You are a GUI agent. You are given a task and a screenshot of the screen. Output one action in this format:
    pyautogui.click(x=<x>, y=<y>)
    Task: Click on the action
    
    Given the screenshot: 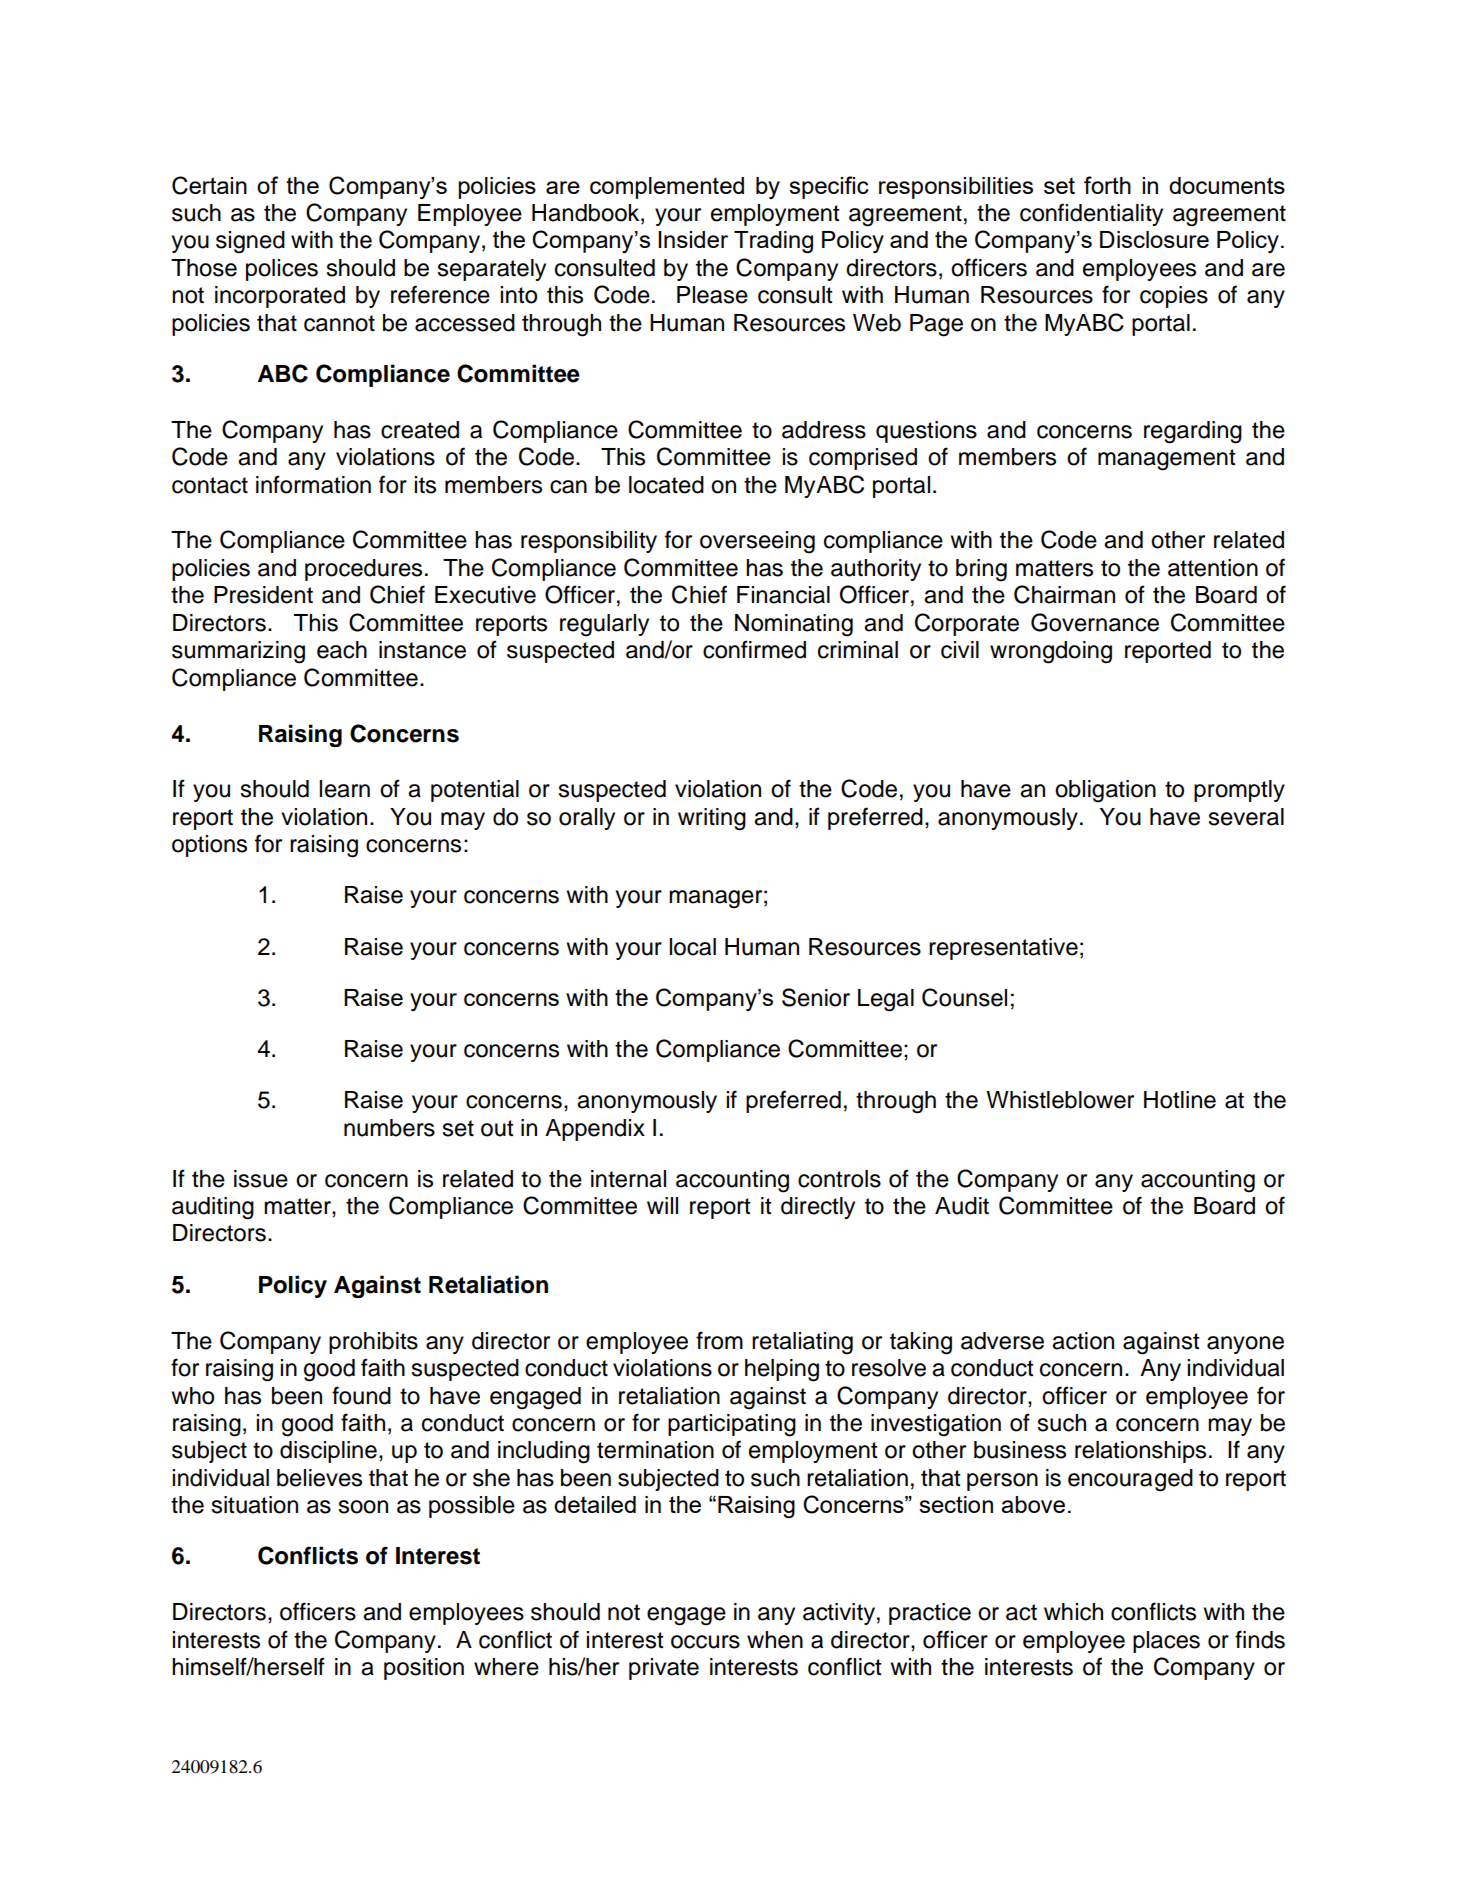 What is the action you would take?
    pyautogui.click(x=1083, y=1341)
